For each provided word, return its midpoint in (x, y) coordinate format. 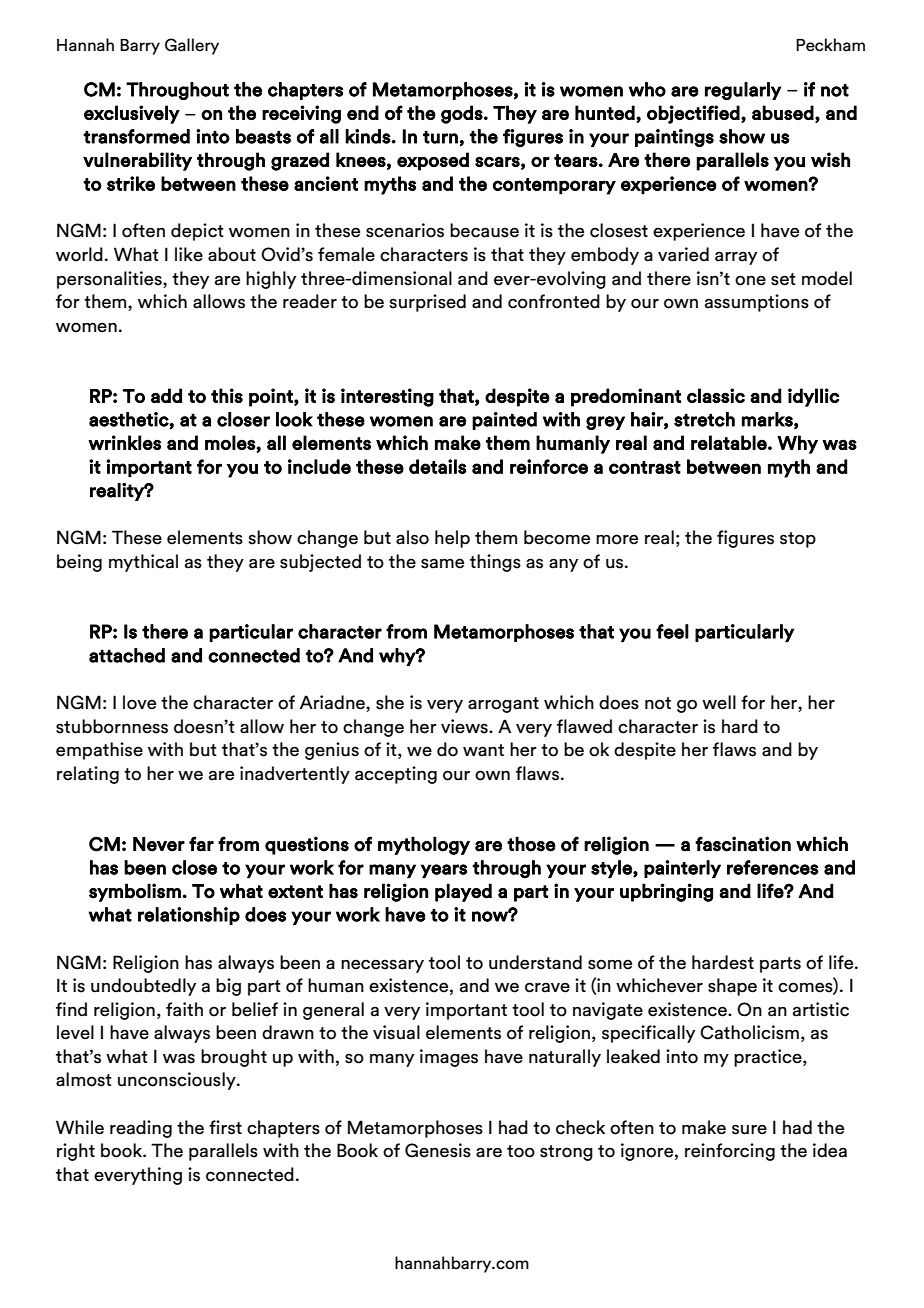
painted (504, 421)
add (166, 395)
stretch (704, 419)
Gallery (192, 46)
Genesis (438, 1150)
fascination (743, 844)
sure (749, 1129)
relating (88, 775)
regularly (743, 91)
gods (462, 114)
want (483, 750)
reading (141, 1129)
